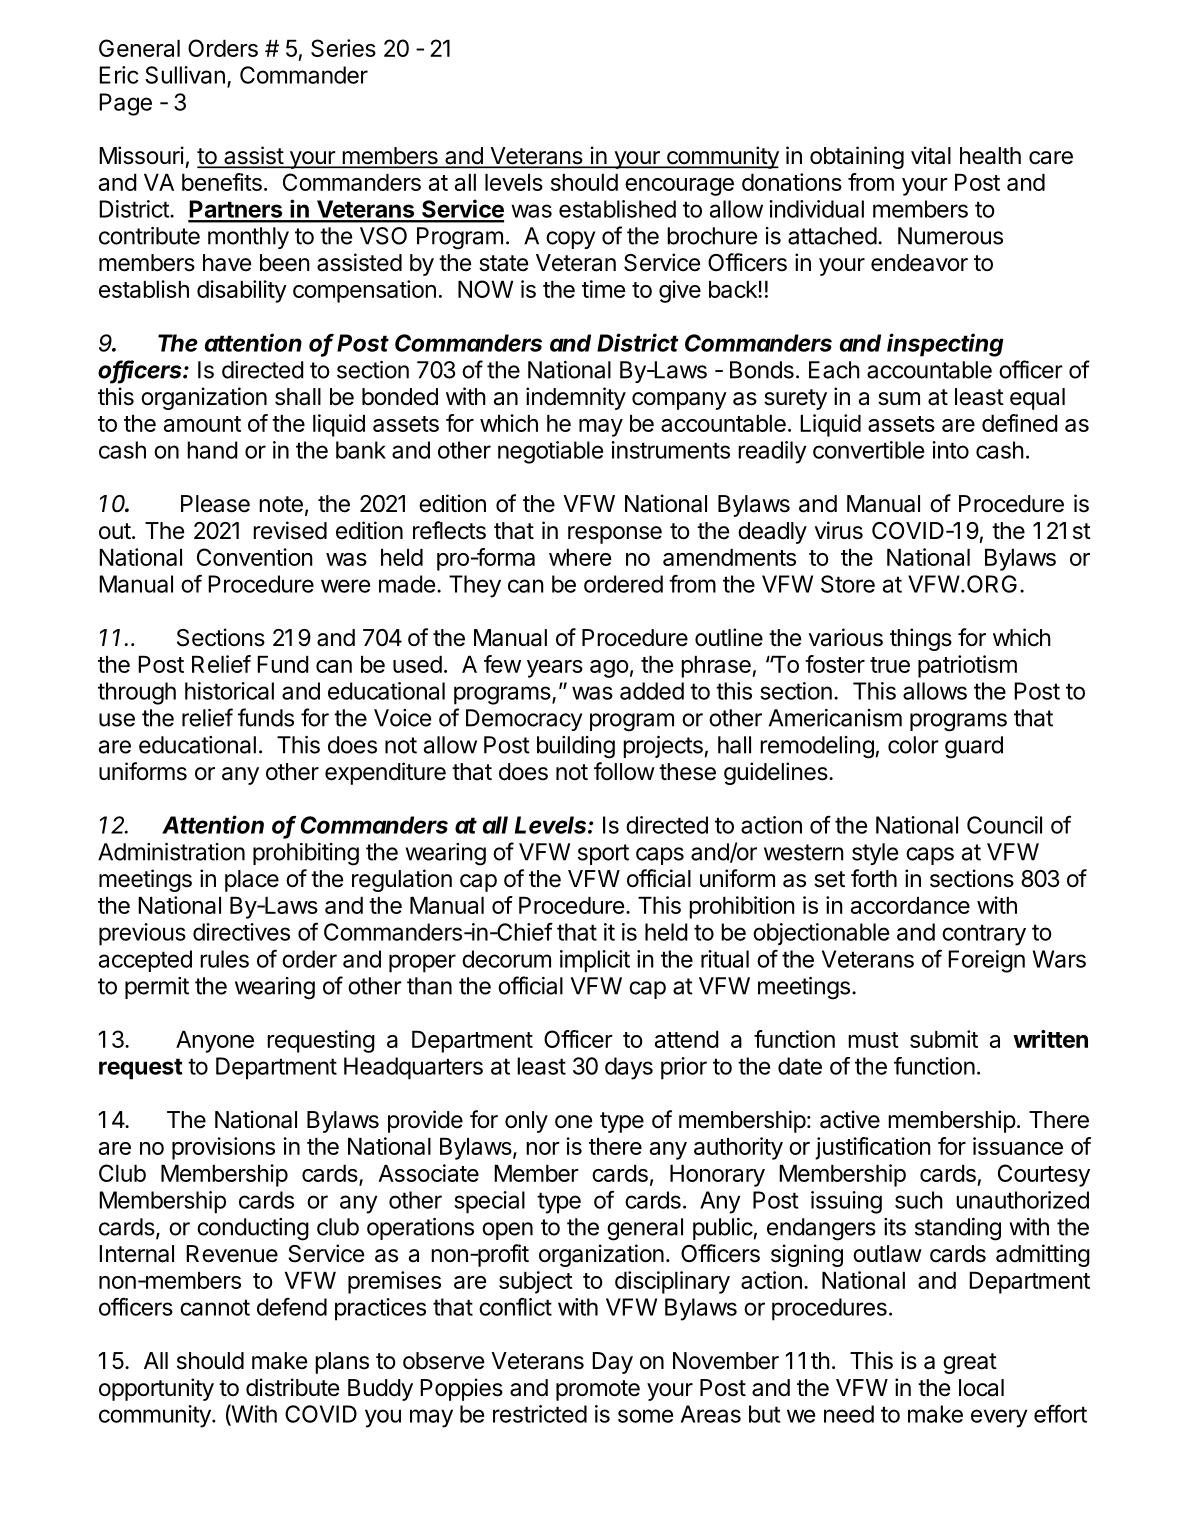 The height and width of the page is (1537, 1187). What do you see at coordinates (984, 935) in the page?
I see `contrary` at bounding box center [984, 935].
